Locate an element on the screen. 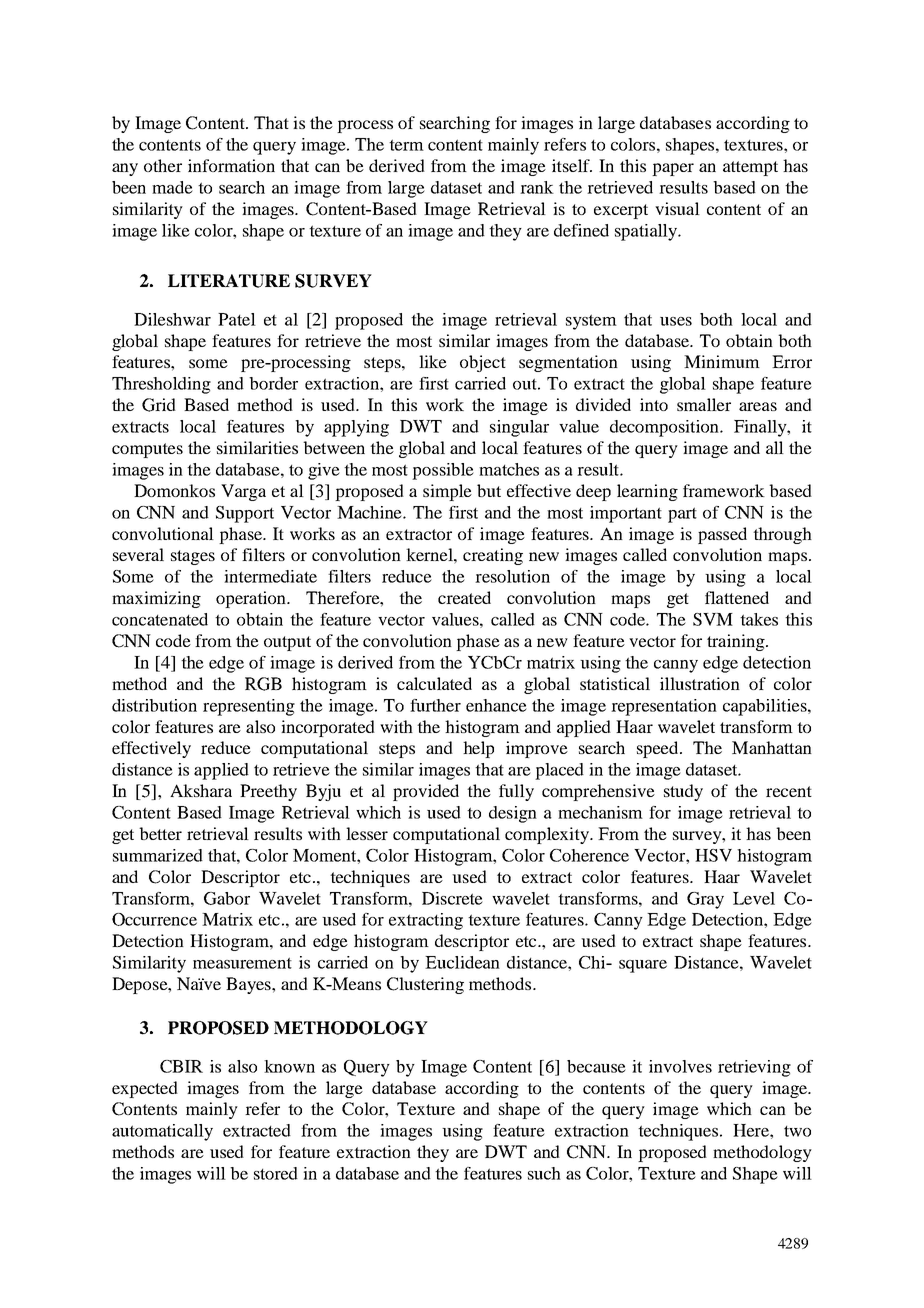  HSV is located at coordinates (713, 855).
